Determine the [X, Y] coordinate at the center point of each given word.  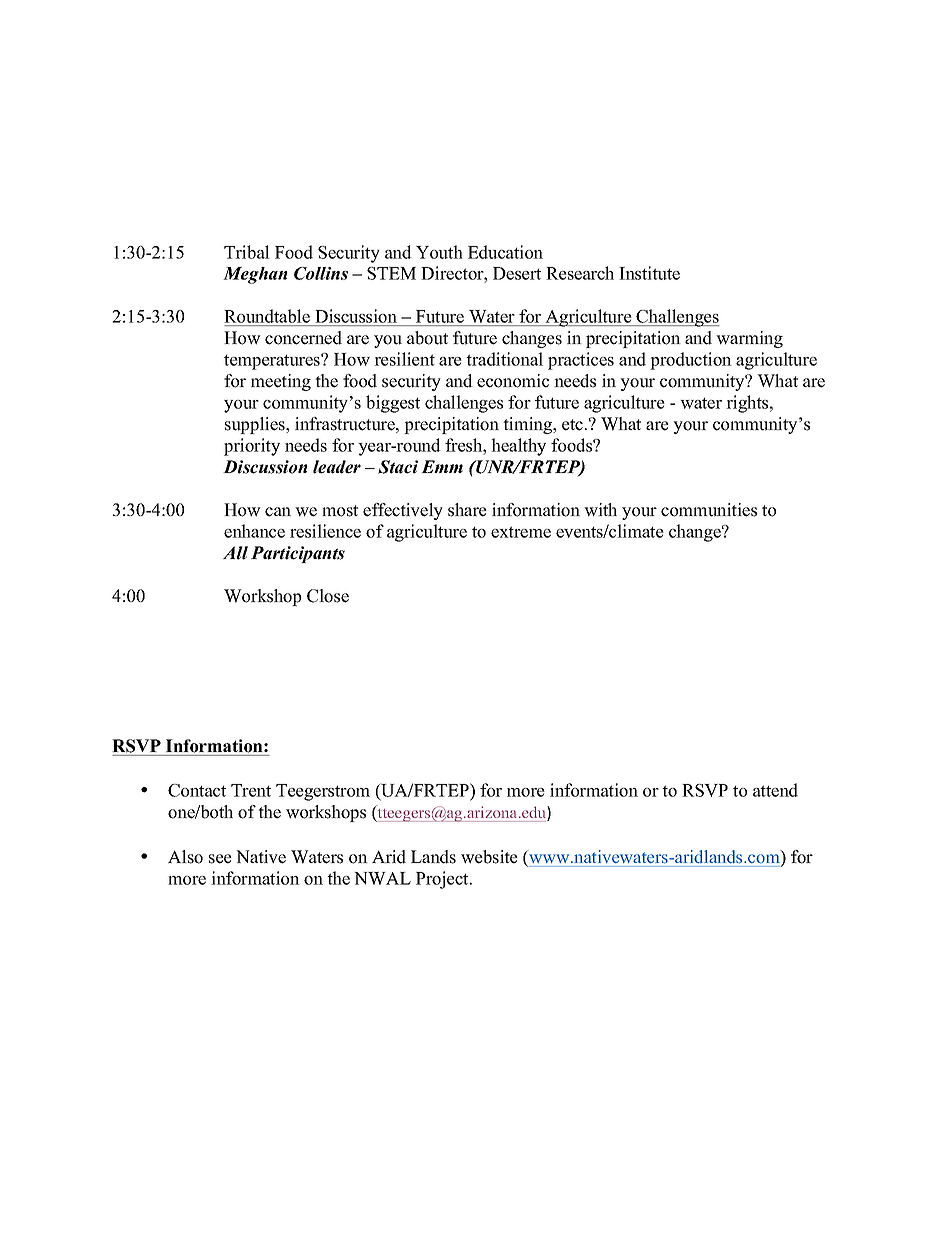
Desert [517, 273]
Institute [649, 273]
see [220, 859]
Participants [298, 554]
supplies [256, 425]
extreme [521, 532]
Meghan [255, 275]
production [691, 361]
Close [328, 596]
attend [775, 790]
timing [529, 425]
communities [709, 510]
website [489, 857]
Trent [251, 790]
